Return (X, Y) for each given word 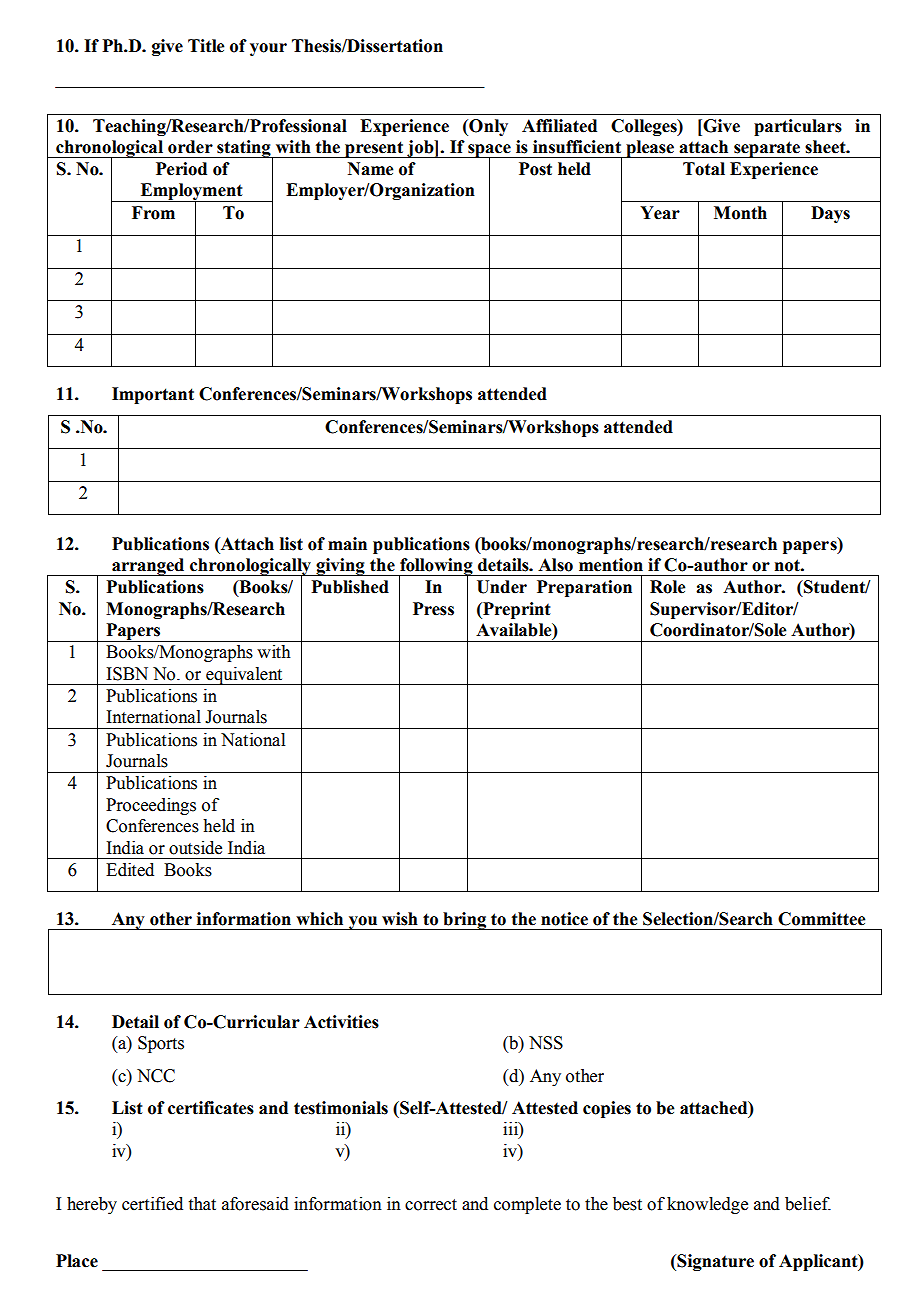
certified (152, 1204)
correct (431, 1205)
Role (667, 587)
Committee (821, 919)
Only (487, 127)
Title (206, 46)
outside (195, 848)
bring (465, 921)
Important (153, 395)
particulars (798, 127)
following (436, 568)
